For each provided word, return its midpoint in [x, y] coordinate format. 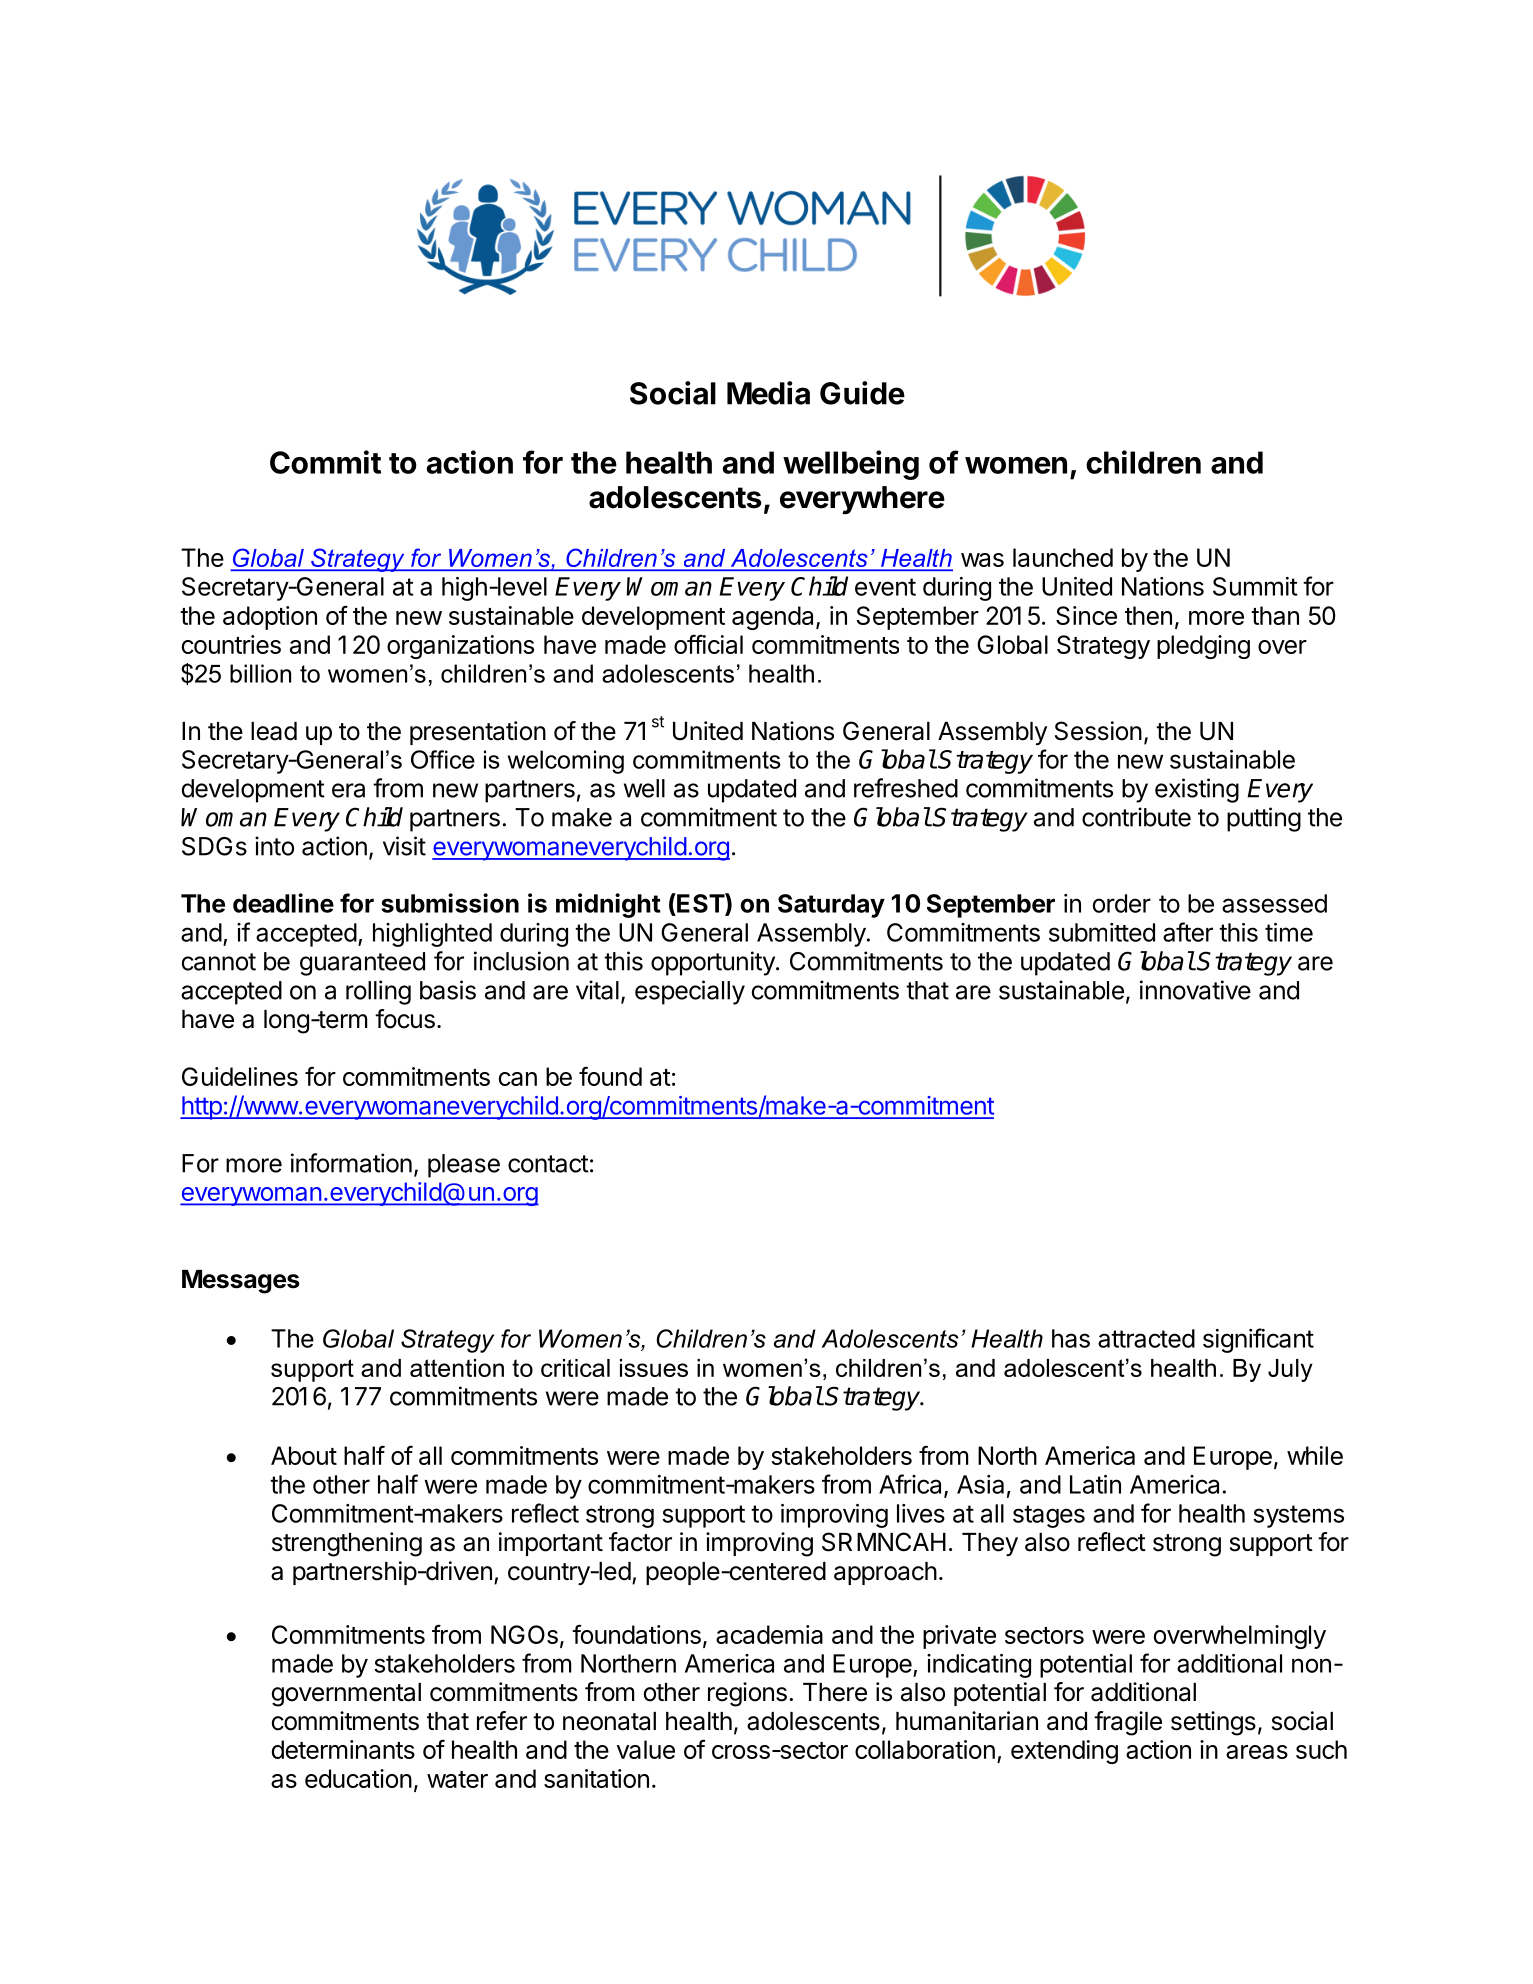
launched [1063, 557]
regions [747, 1694]
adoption [270, 618]
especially [690, 992]
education [358, 1778]
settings [1213, 1723]
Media [768, 393]
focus [405, 1019]
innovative [1195, 990]
